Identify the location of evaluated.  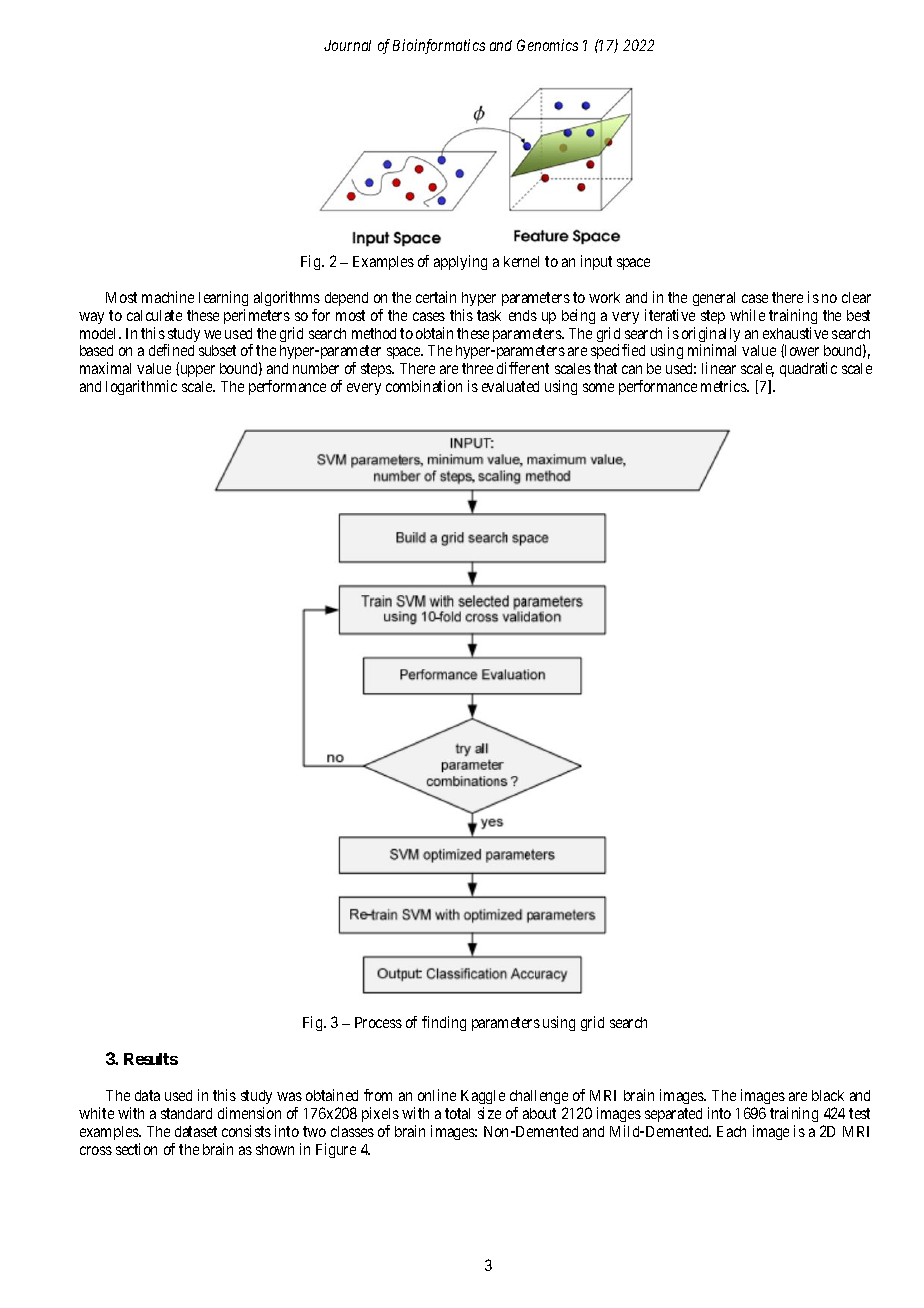
(510, 386).
